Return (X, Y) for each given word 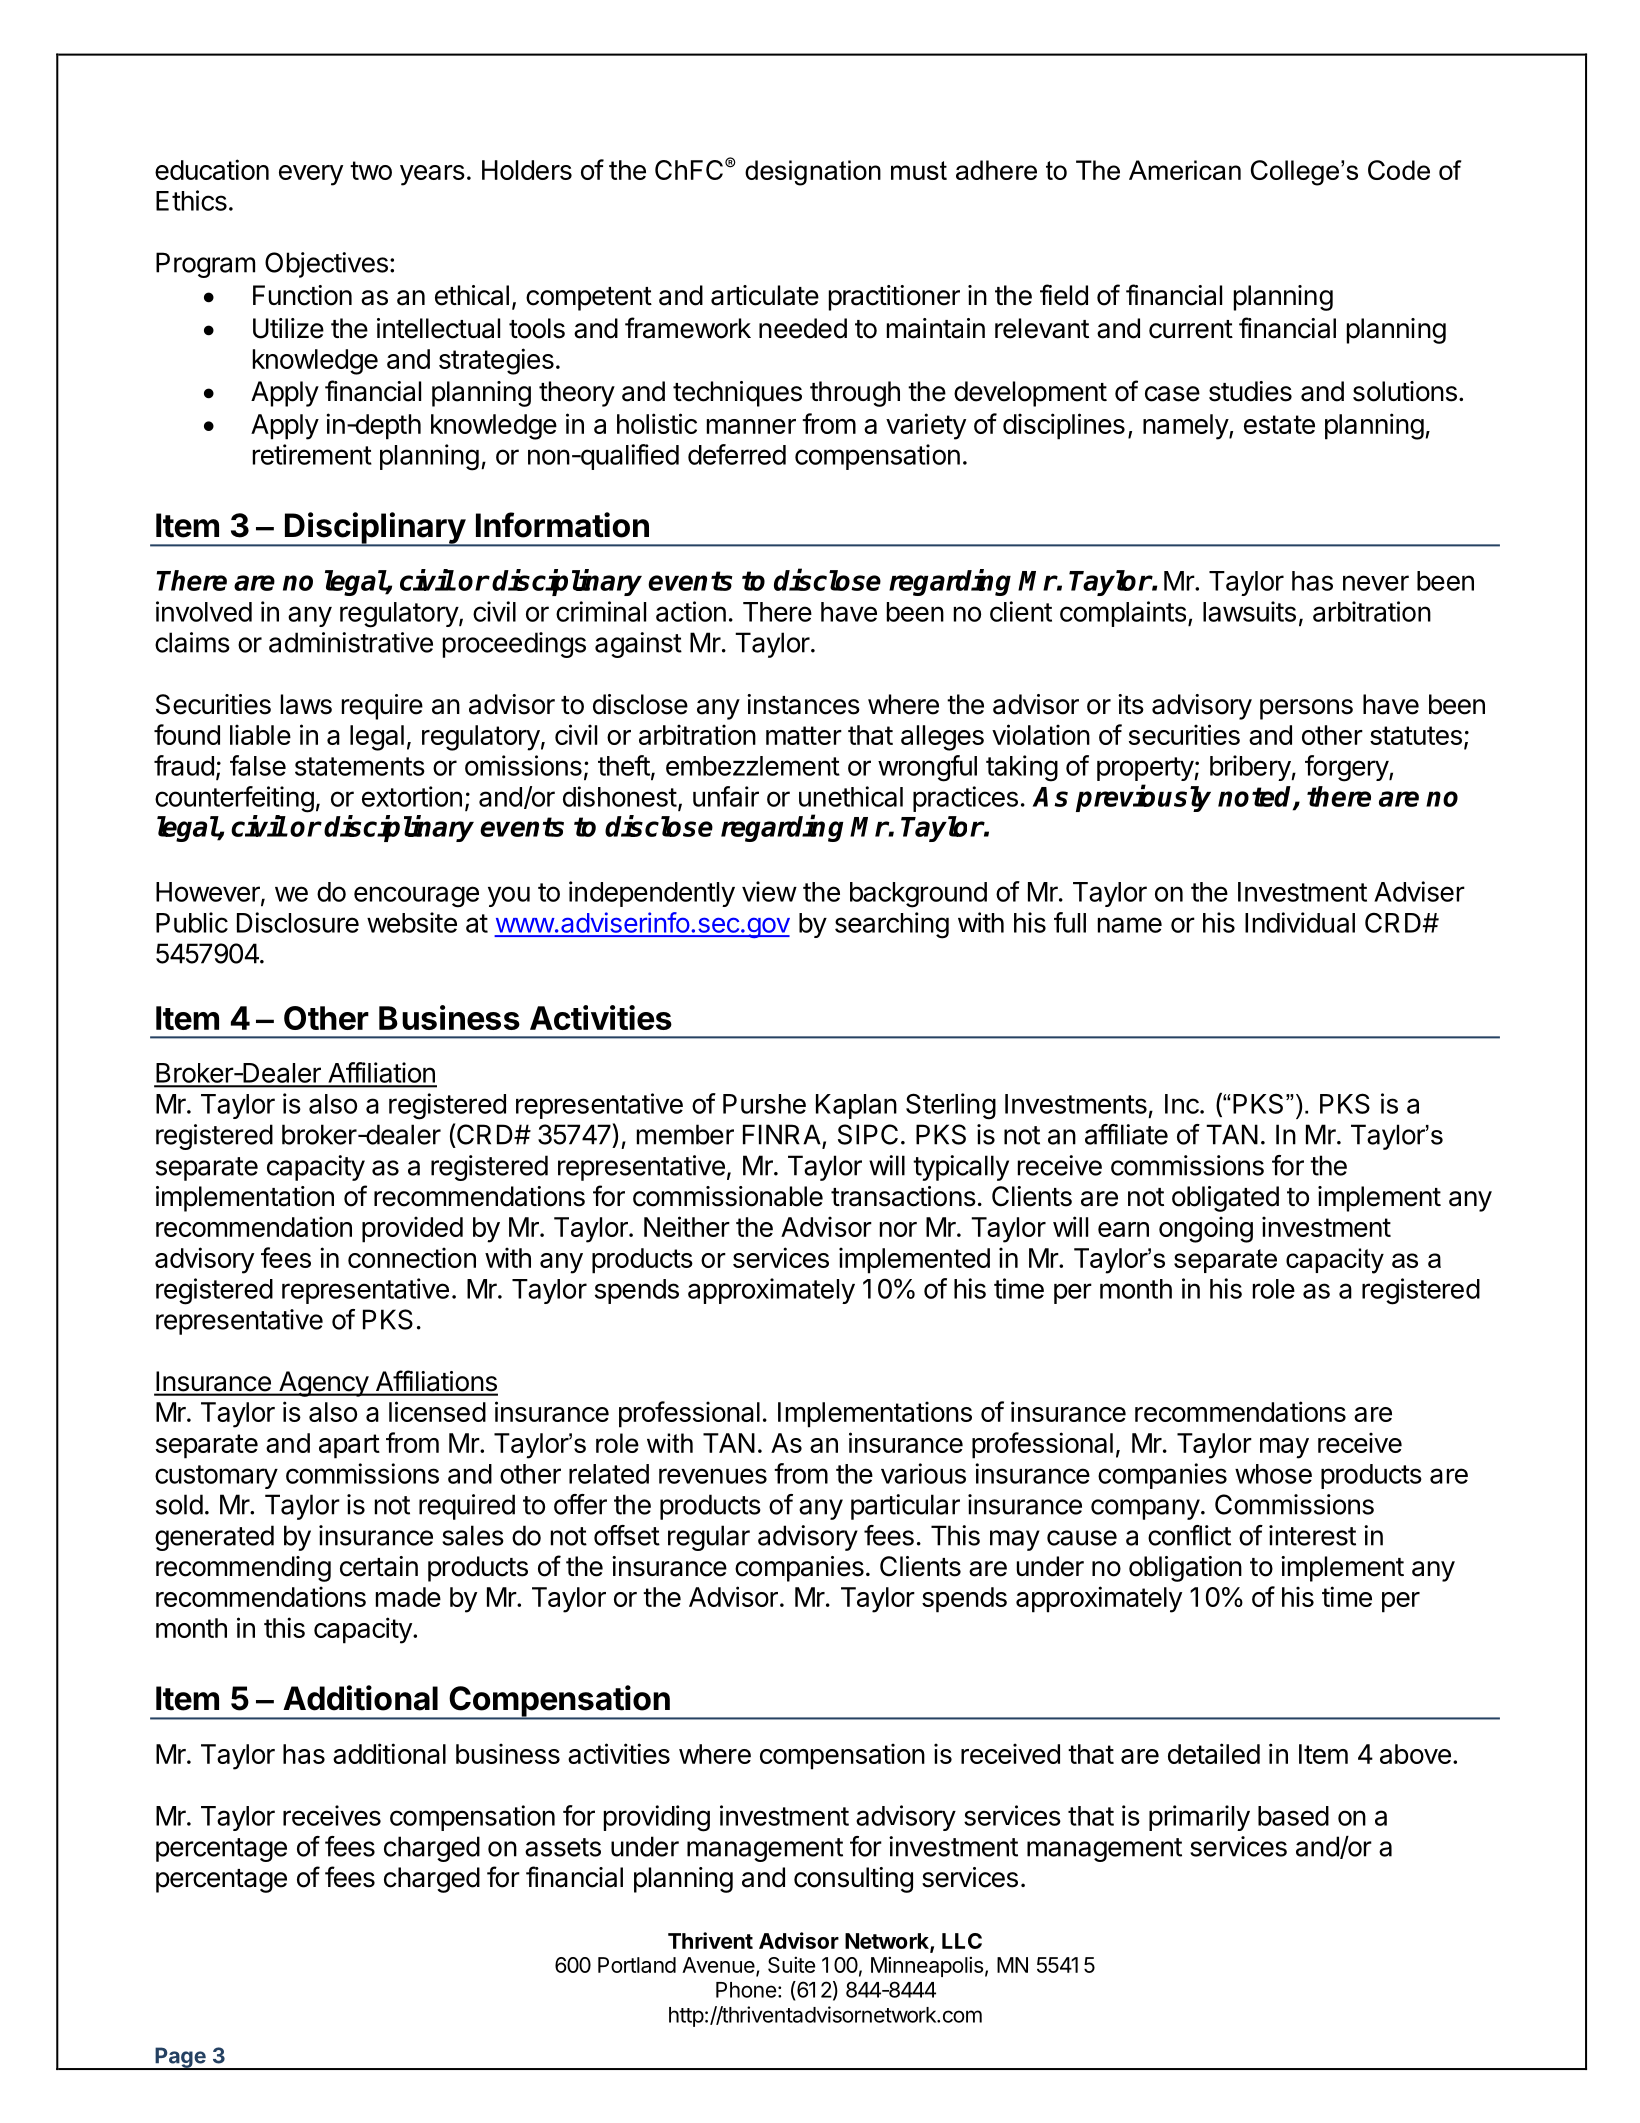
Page (180, 2058)
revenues (713, 1476)
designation (813, 173)
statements (360, 766)
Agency (323, 1384)
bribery (1251, 768)
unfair (726, 796)
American (1185, 170)
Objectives (326, 265)
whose (1273, 1474)
